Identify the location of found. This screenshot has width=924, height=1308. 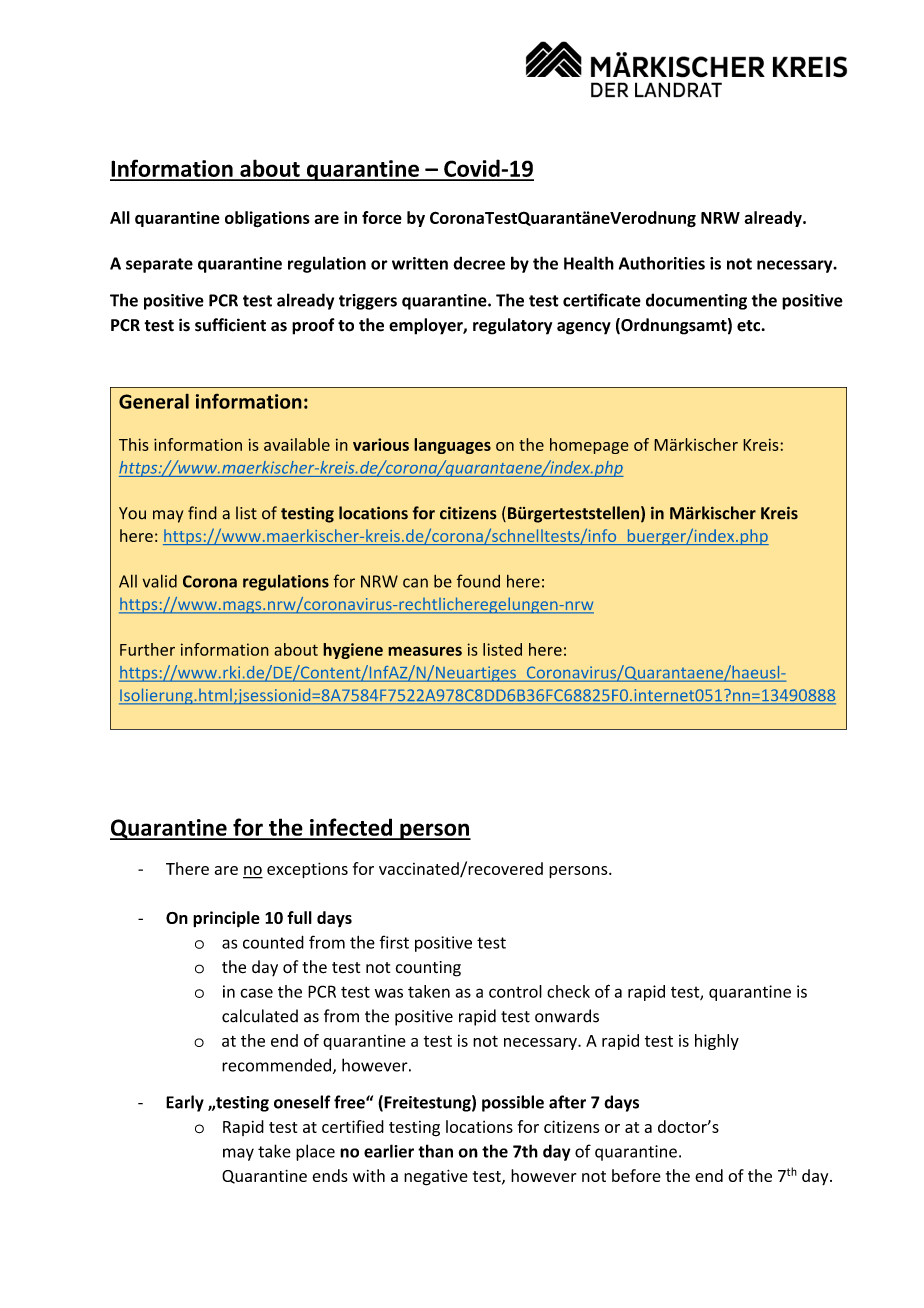
(478, 581).
